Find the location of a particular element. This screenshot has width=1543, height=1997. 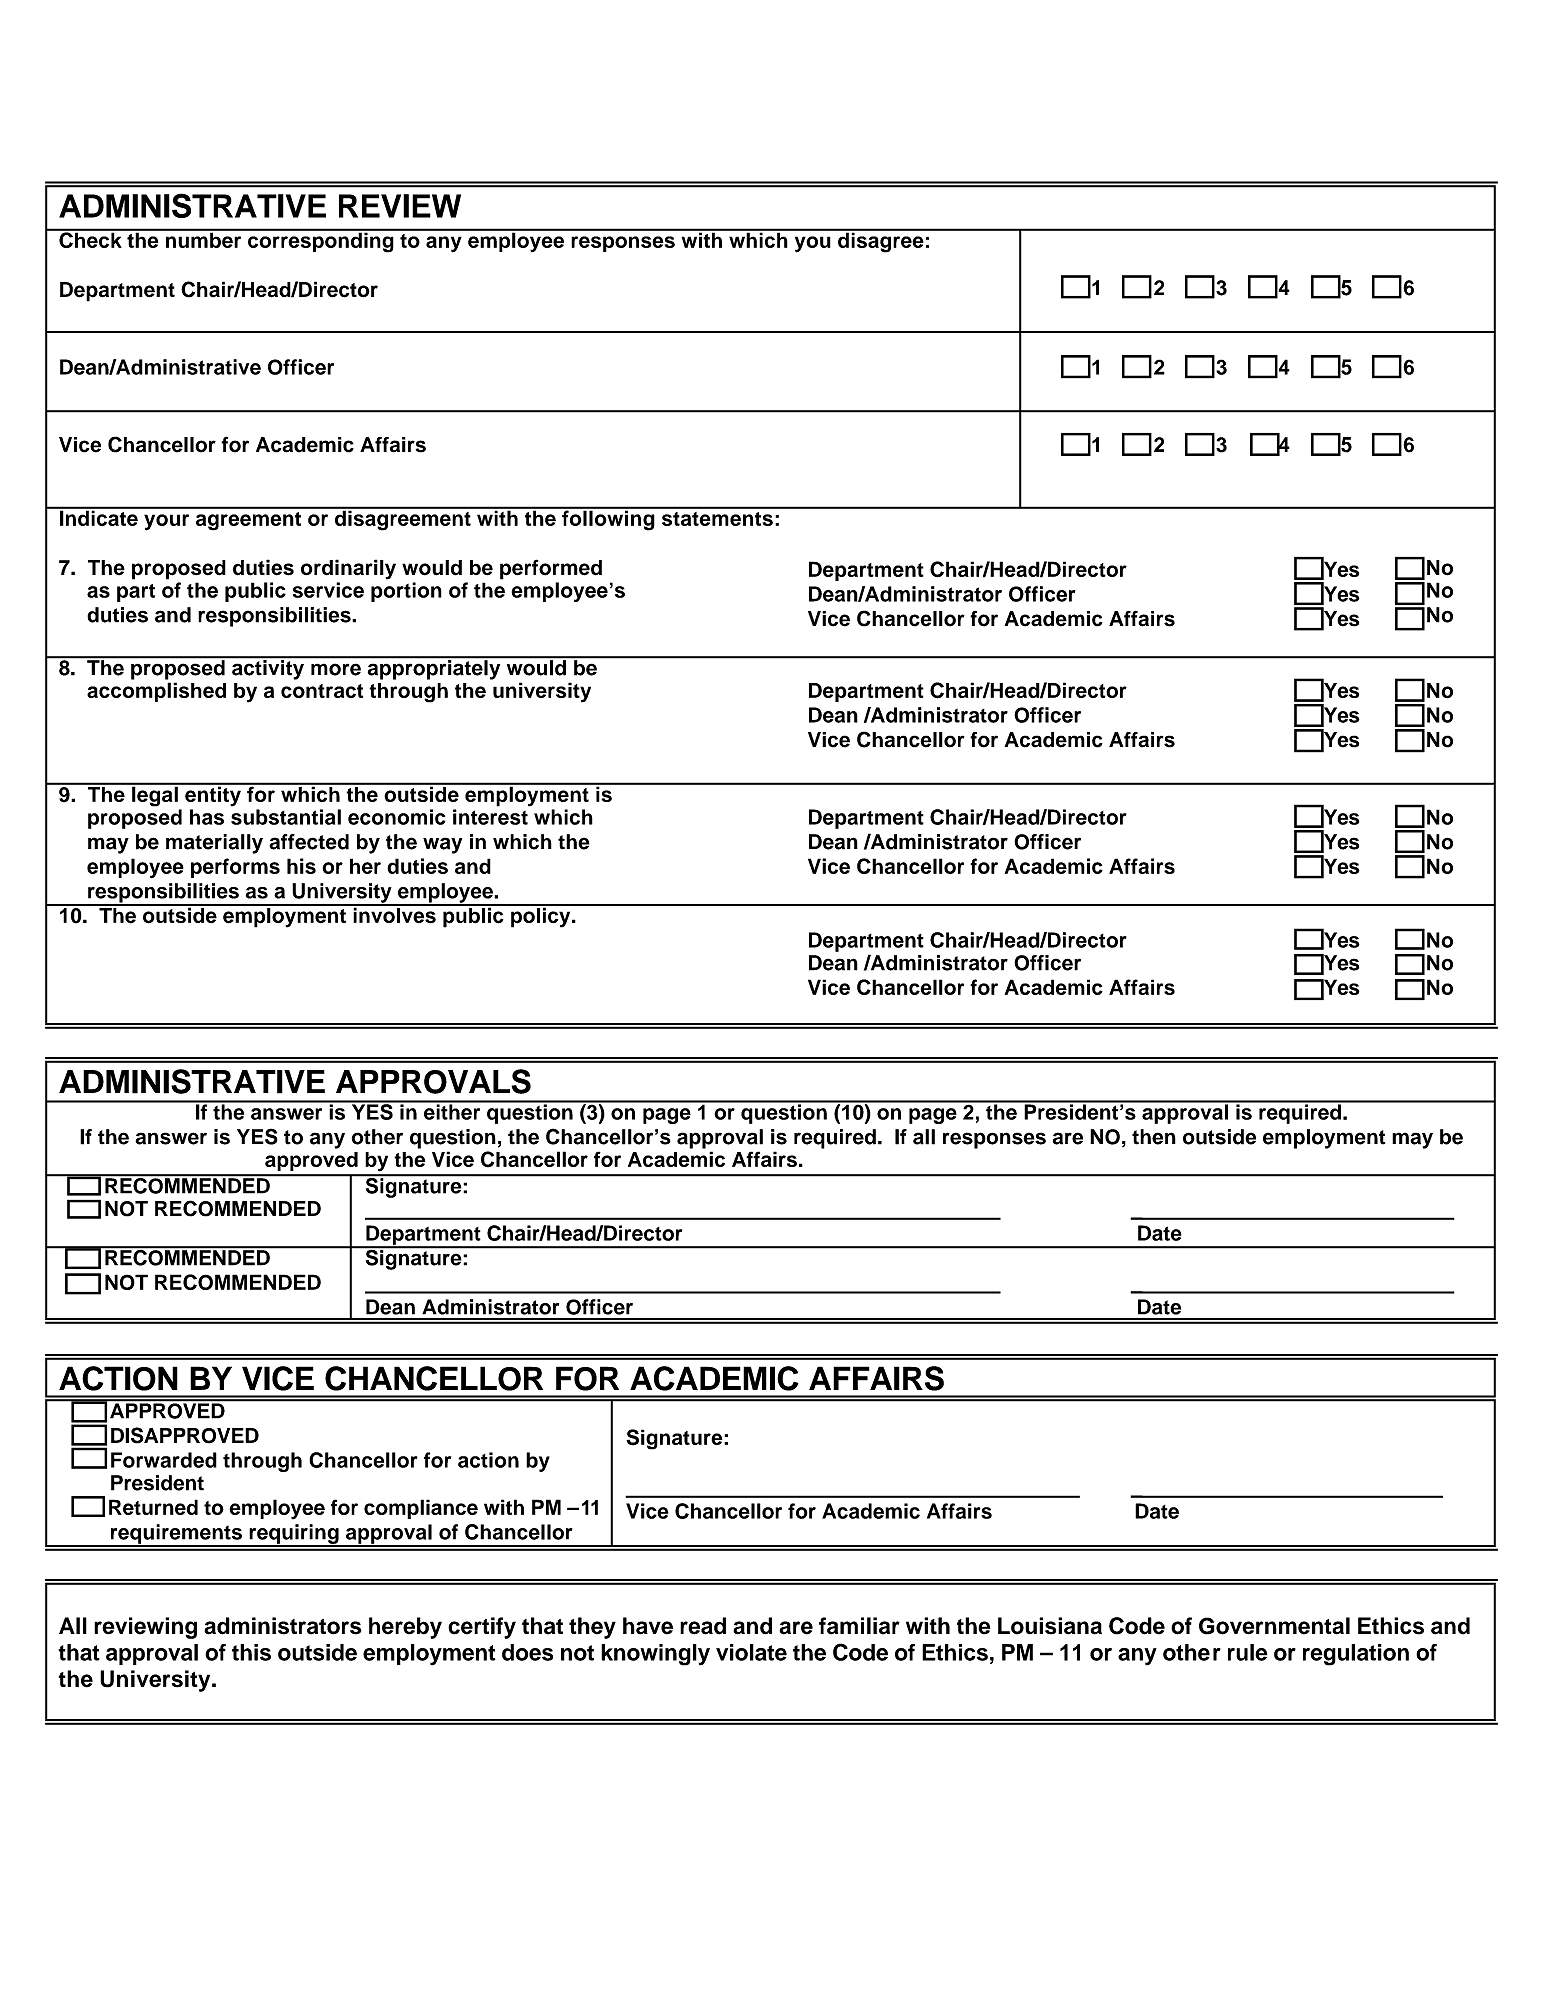

ordinarily is located at coordinates (348, 569).
